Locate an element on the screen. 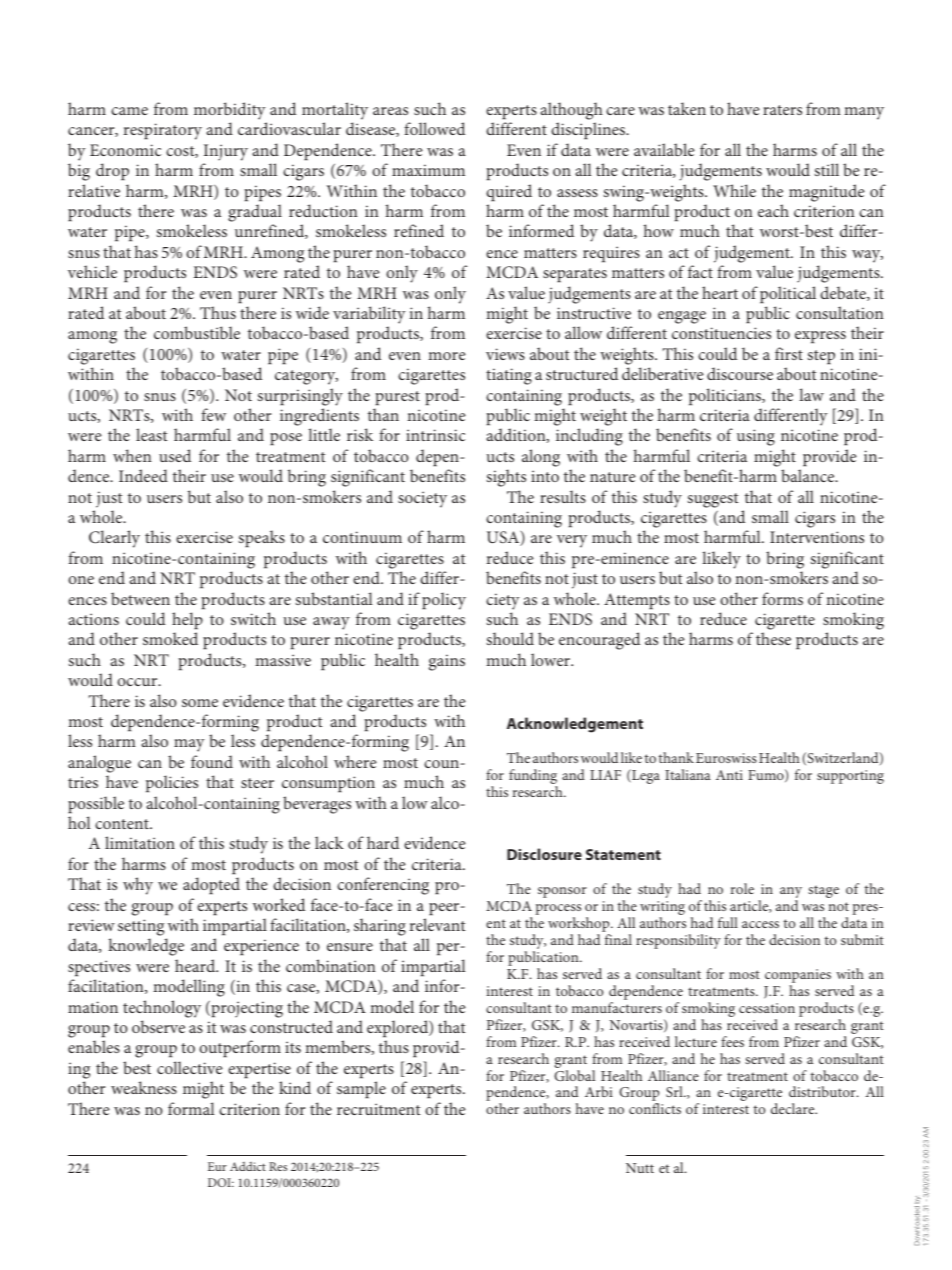  formal is located at coordinates (191, 1108).
